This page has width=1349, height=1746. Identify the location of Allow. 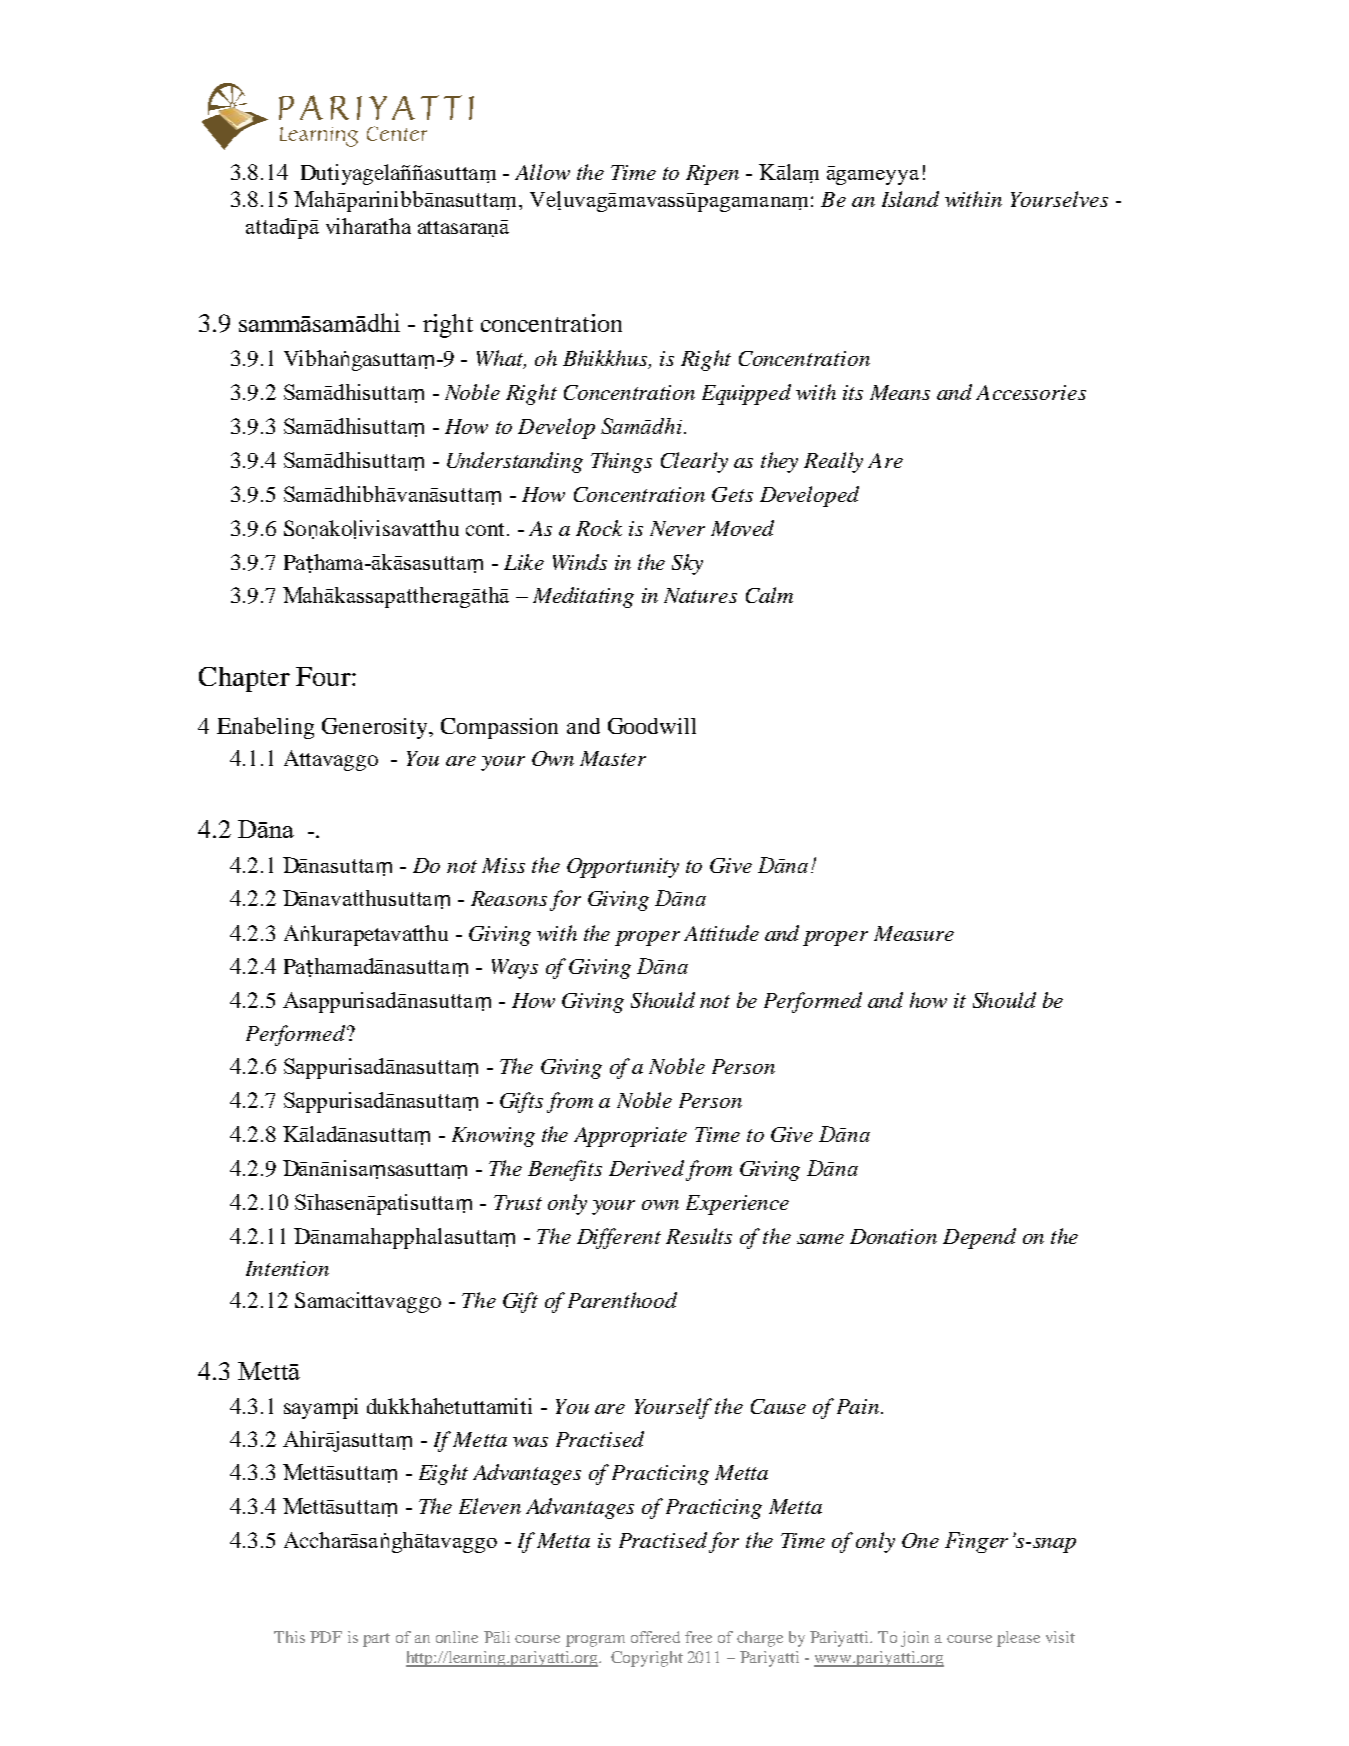
(542, 172).
